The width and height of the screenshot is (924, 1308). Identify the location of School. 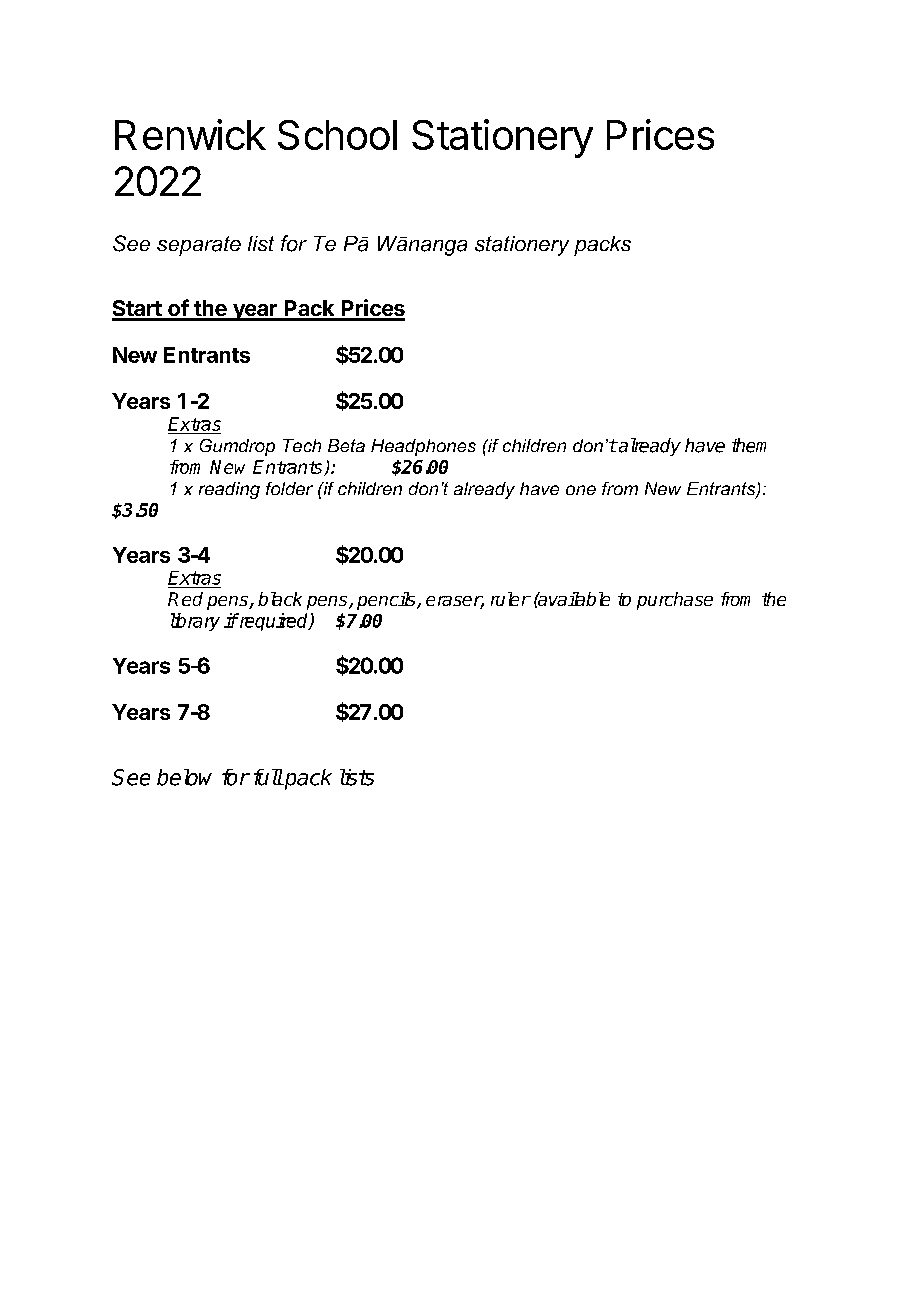
(337, 135).
